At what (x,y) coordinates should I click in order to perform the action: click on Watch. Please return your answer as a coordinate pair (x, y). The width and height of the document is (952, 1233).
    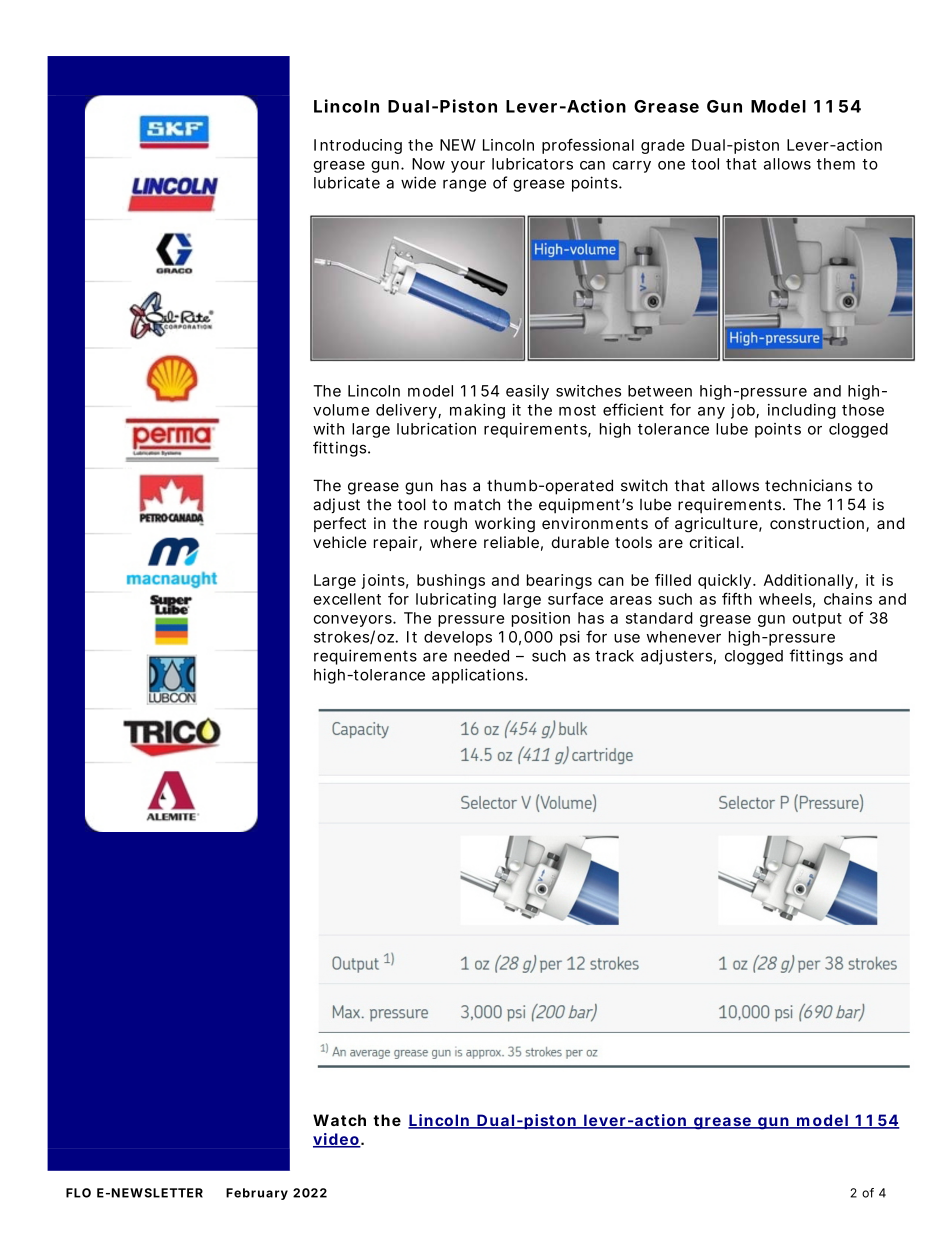
    Looking at the image, I should click on (339, 1120).
